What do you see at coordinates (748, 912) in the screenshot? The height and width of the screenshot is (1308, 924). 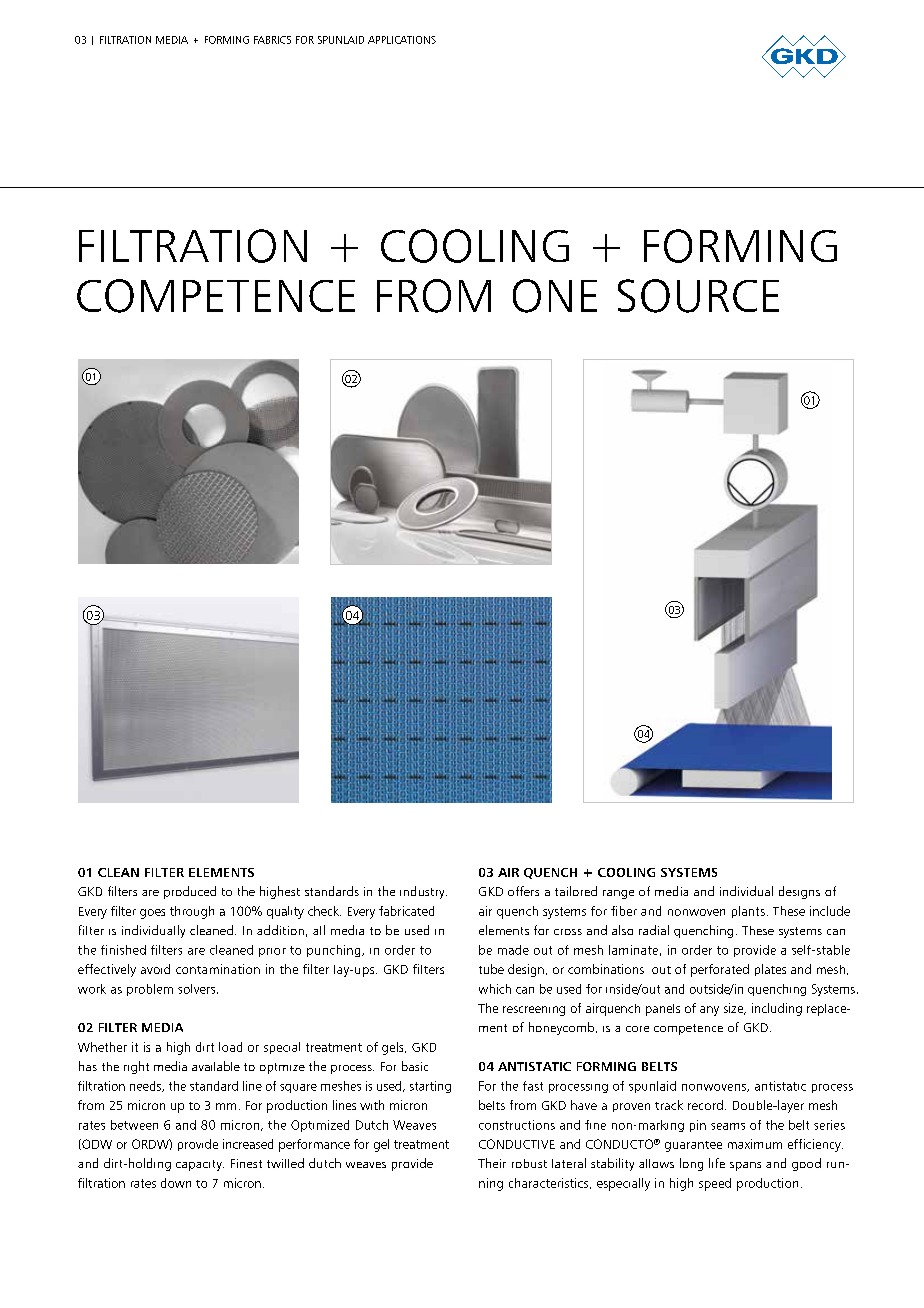 I see `plants` at bounding box center [748, 912].
